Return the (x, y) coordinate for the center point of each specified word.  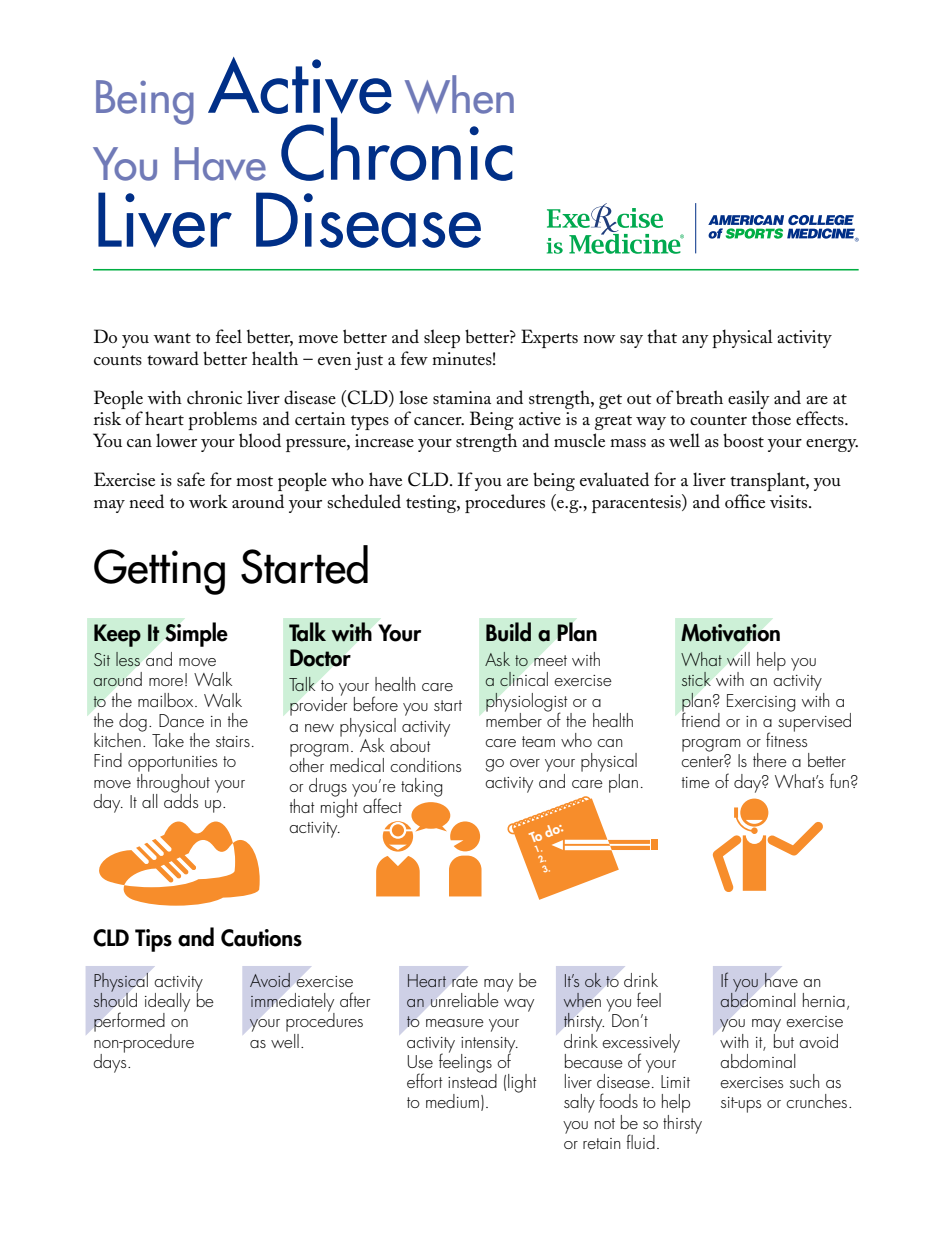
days (111, 1062)
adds (181, 799)
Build (508, 632)
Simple (196, 634)
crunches (816, 1101)
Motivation (730, 633)
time (696, 782)
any (695, 341)
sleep (442, 338)
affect (382, 805)
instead (472, 1079)
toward (173, 358)
